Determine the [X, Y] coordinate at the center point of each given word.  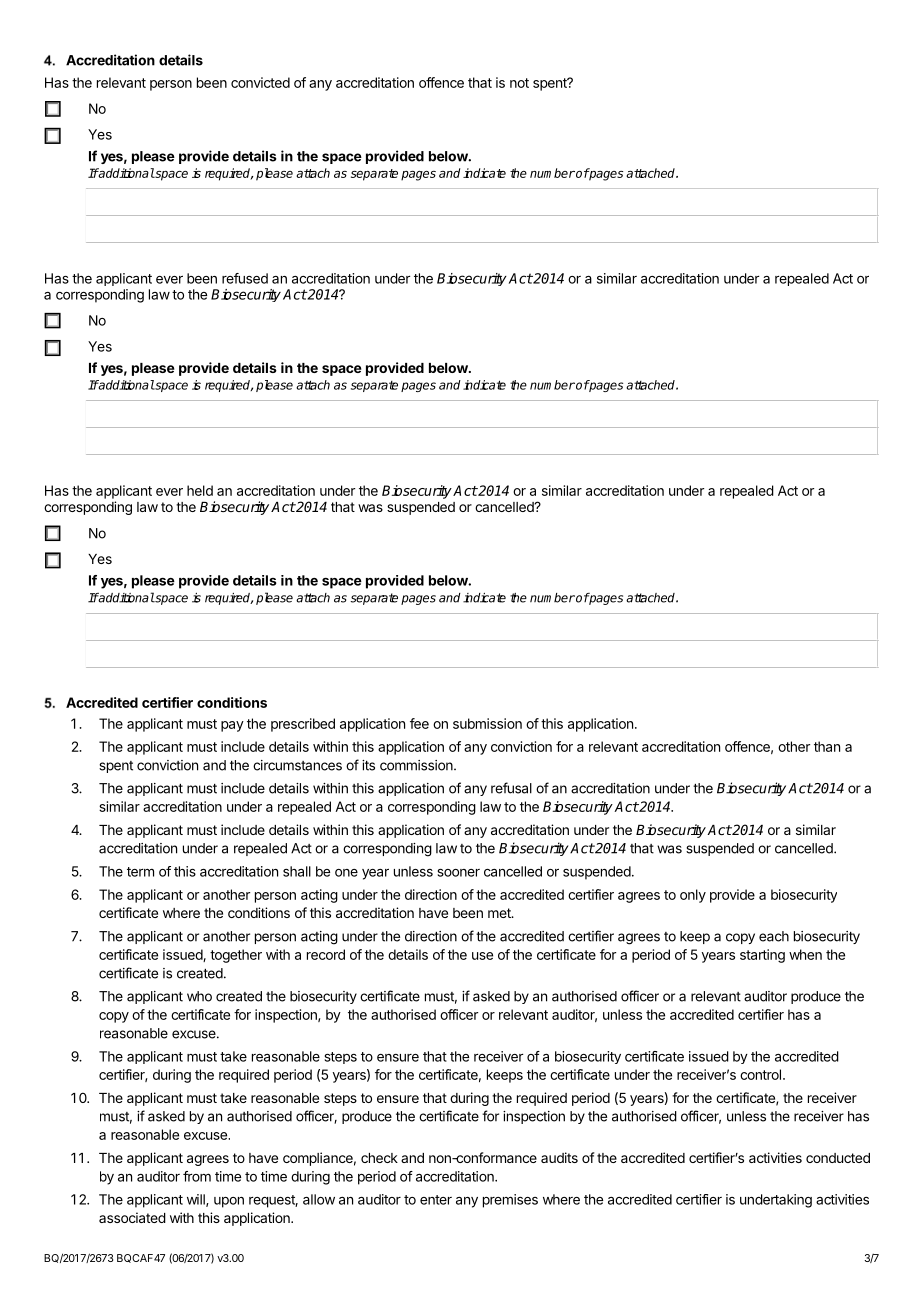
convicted [260, 82]
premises [510, 1201]
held [200, 490]
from [197, 1176]
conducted [838, 1158]
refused [245, 278]
